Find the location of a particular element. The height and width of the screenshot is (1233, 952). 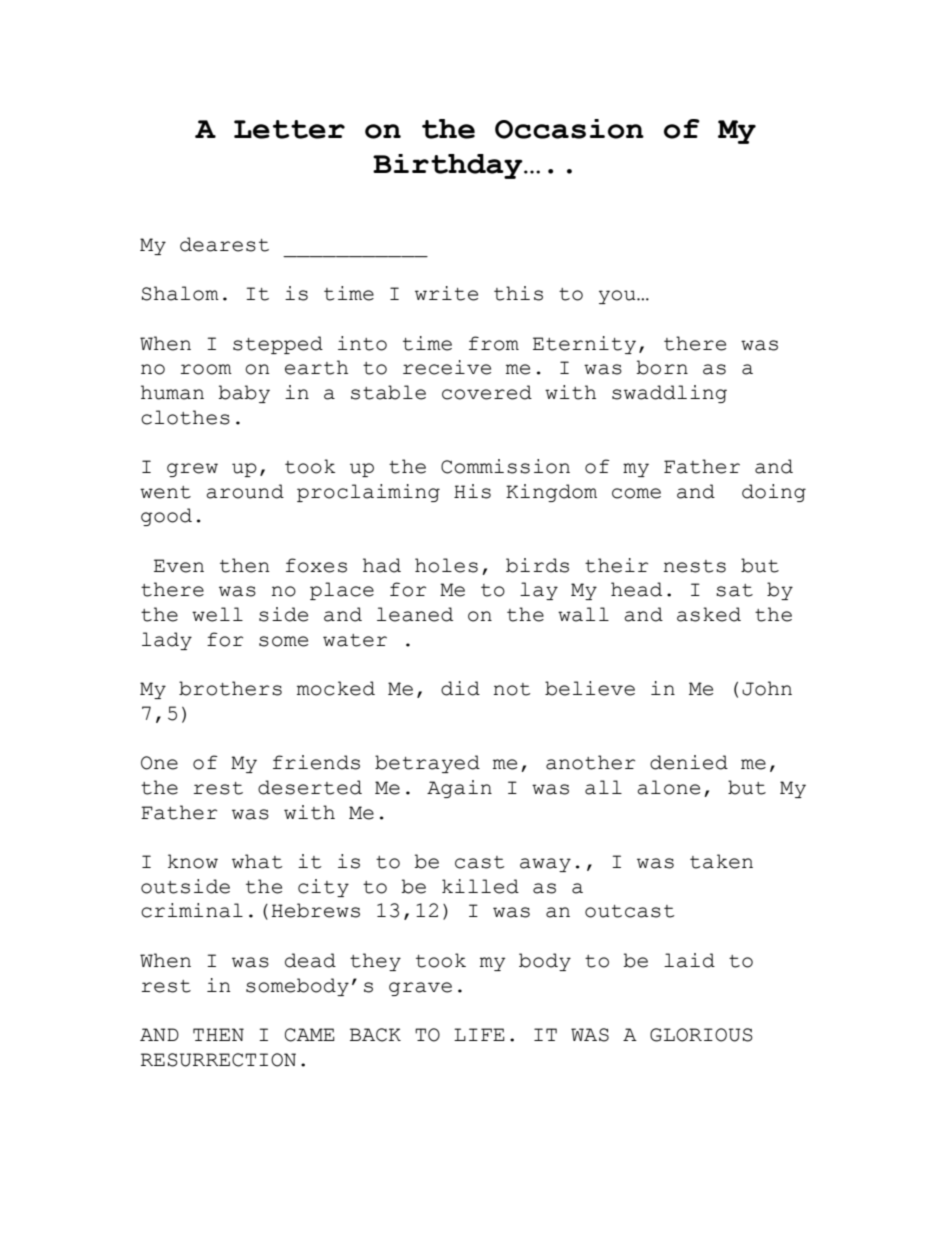

Birthday is located at coordinates (449, 166).
